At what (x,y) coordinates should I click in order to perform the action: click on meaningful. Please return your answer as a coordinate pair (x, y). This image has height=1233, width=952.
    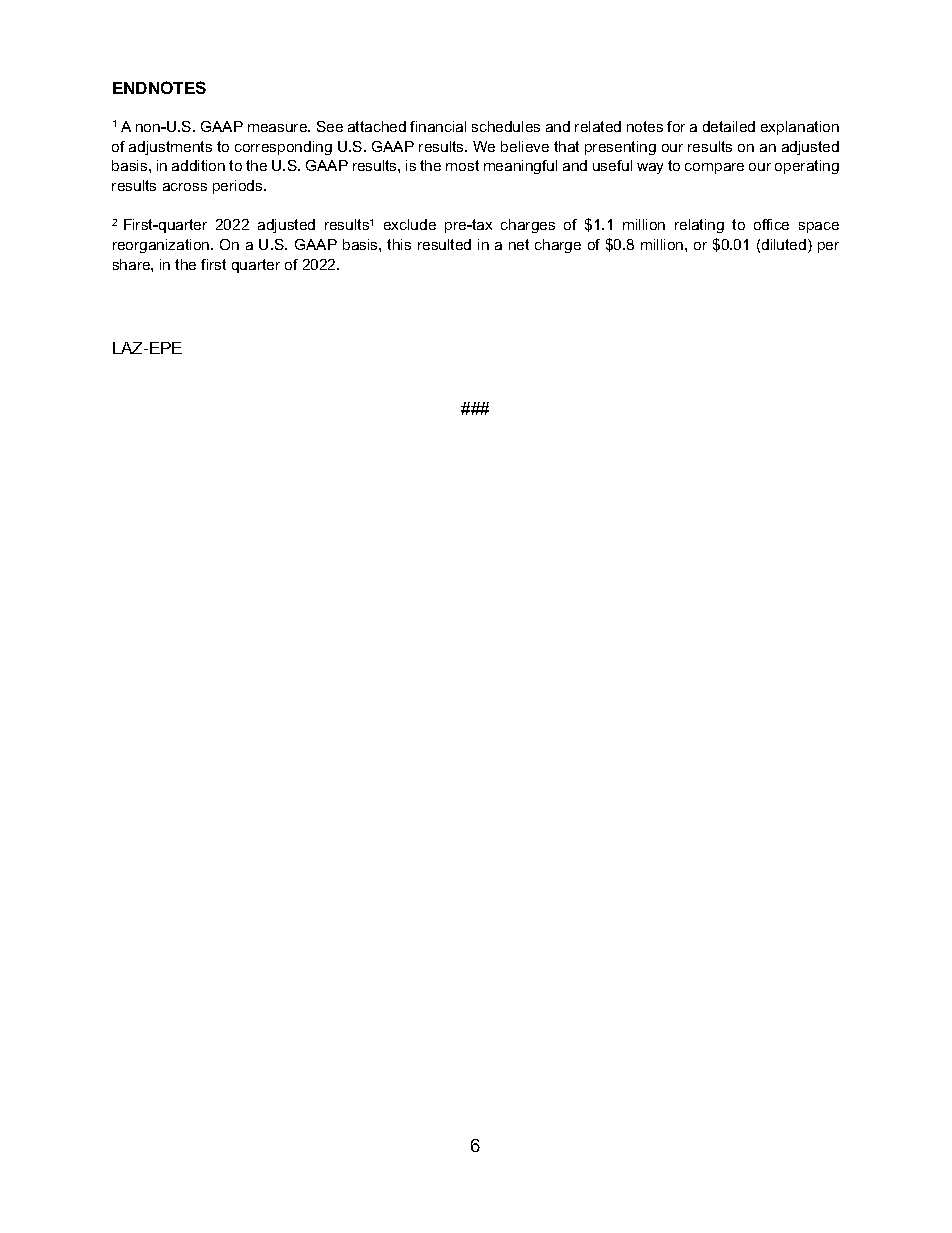
    Looking at the image, I should click on (520, 167).
